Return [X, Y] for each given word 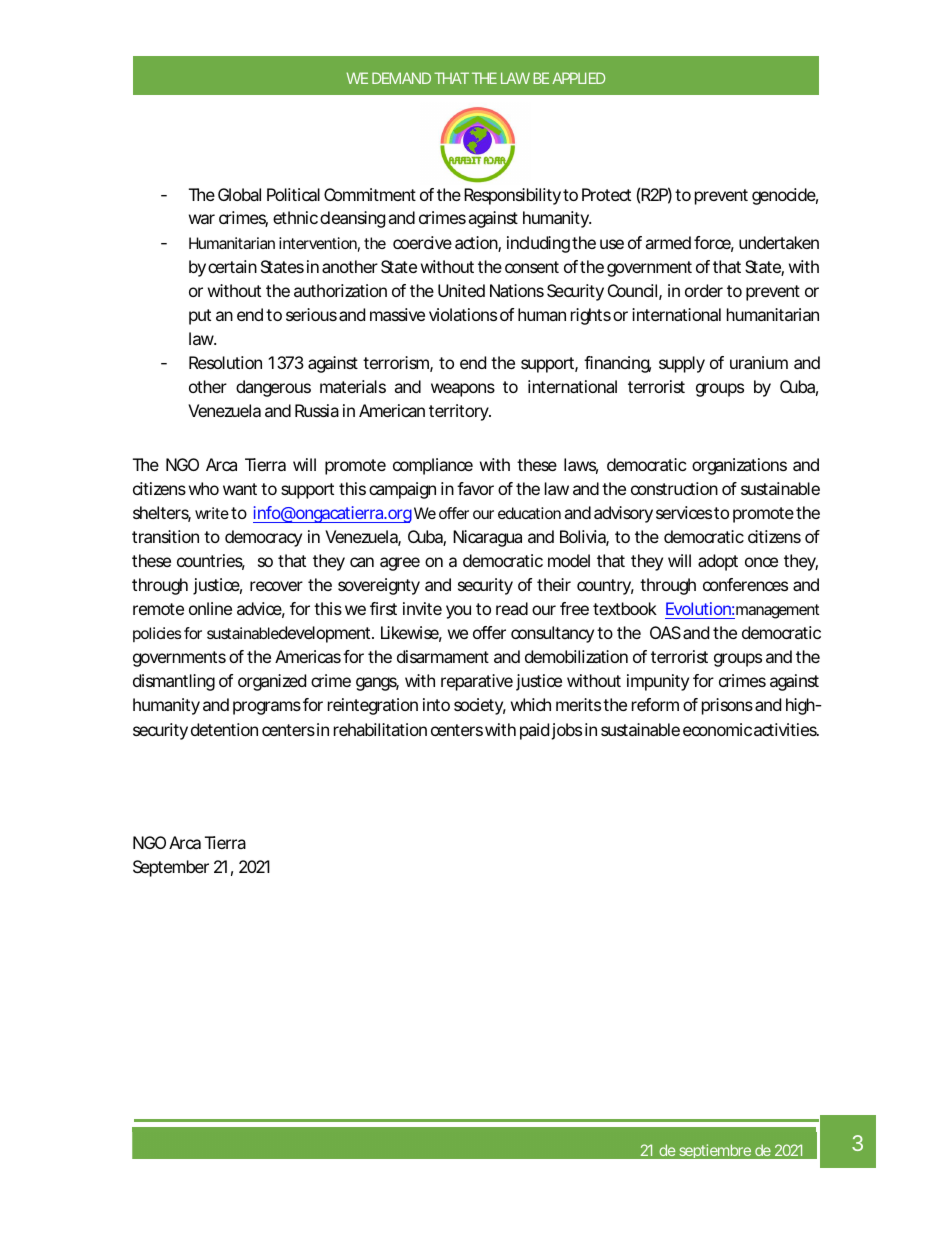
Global [239, 194]
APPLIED [578, 78]
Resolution [225, 362]
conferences [745, 584]
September [171, 868]
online [210, 608]
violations [463, 314]
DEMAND [401, 78]
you [458, 612]
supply [682, 364]
